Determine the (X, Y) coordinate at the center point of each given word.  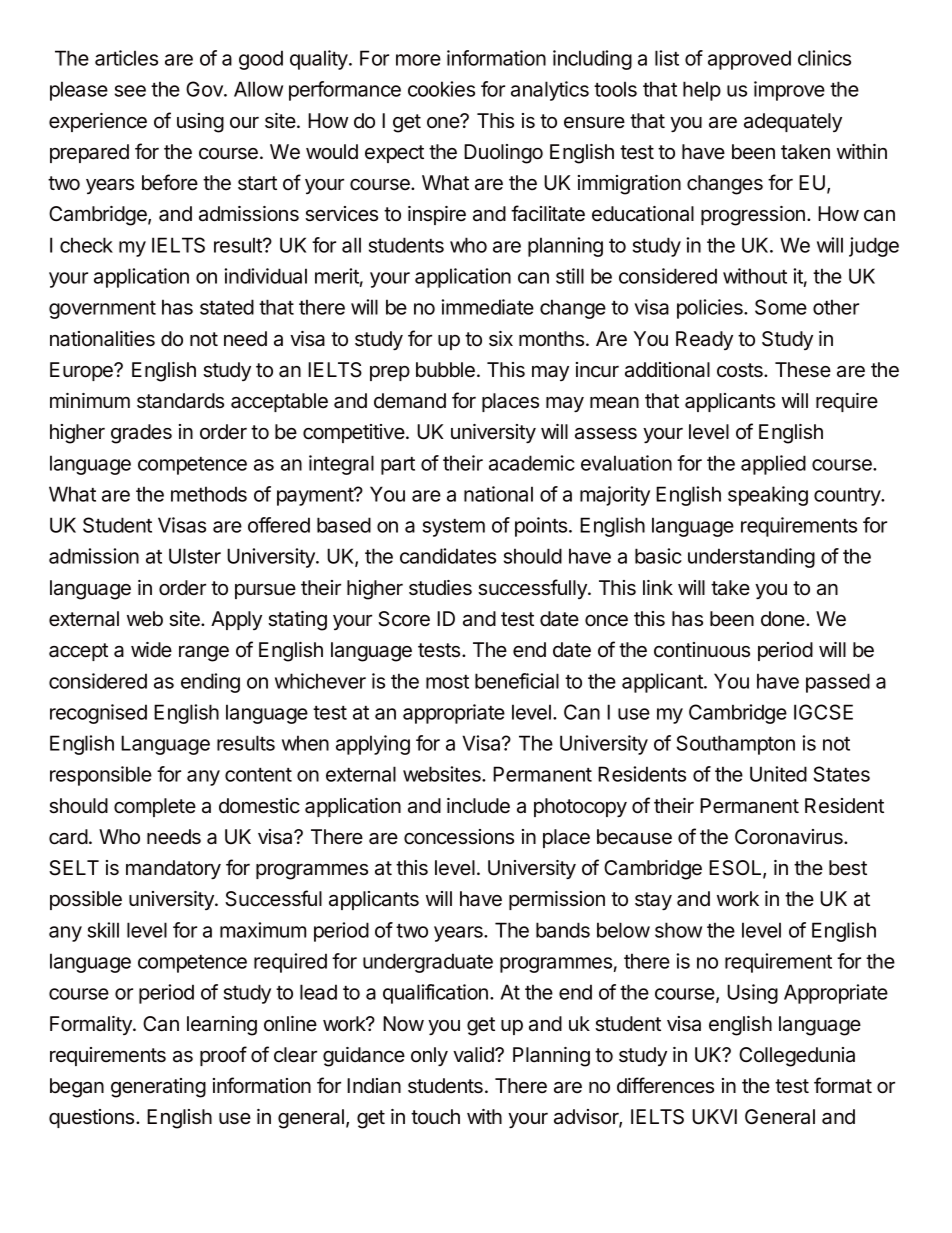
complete (155, 807)
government (102, 310)
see (130, 91)
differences (665, 1085)
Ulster (195, 556)
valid (474, 1055)
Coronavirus (790, 837)
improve (789, 91)
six (501, 339)
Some (781, 307)
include (478, 805)
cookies (441, 89)
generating (158, 1088)
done (784, 619)
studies (440, 588)
